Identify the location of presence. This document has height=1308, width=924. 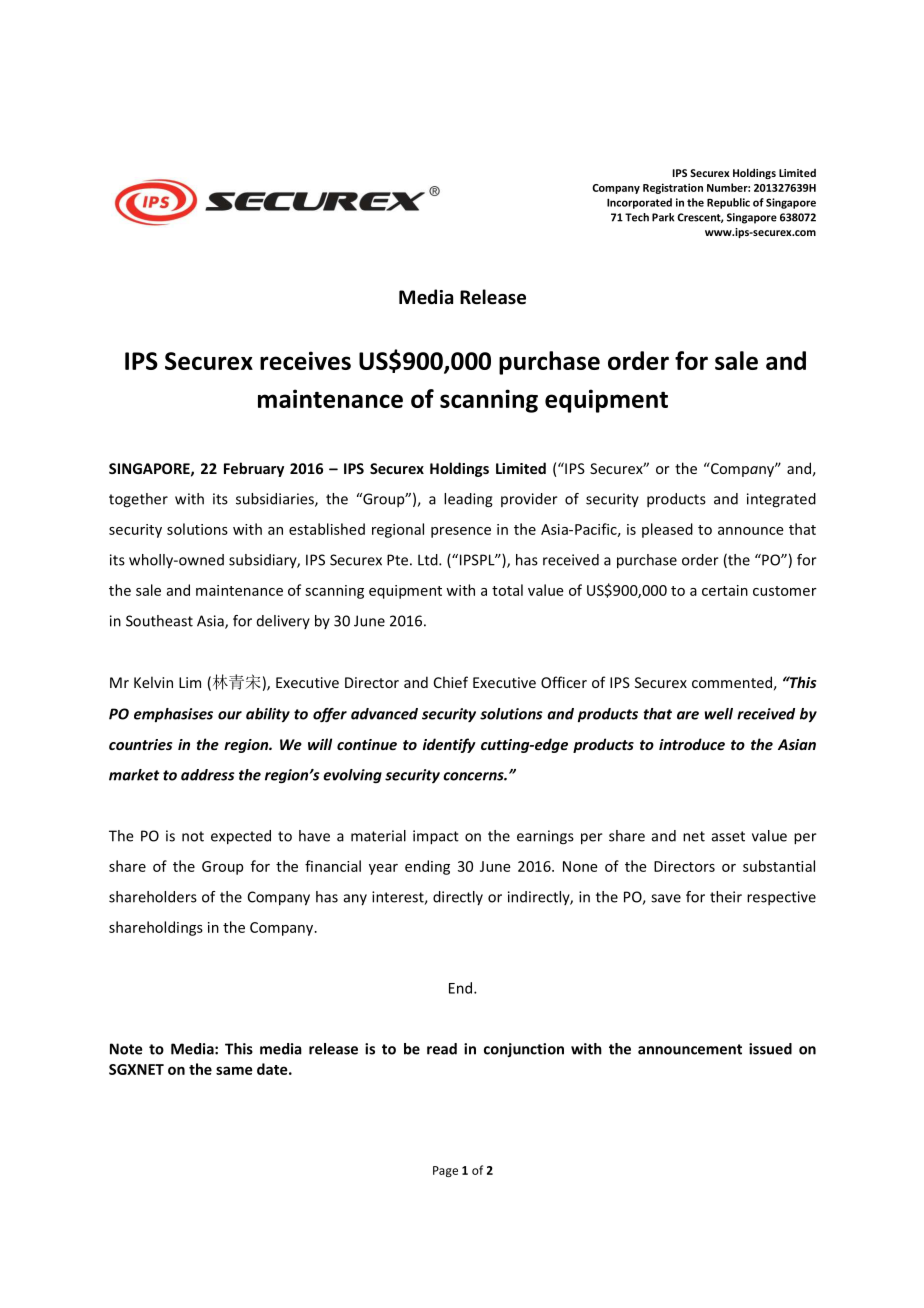
(461, 532).
